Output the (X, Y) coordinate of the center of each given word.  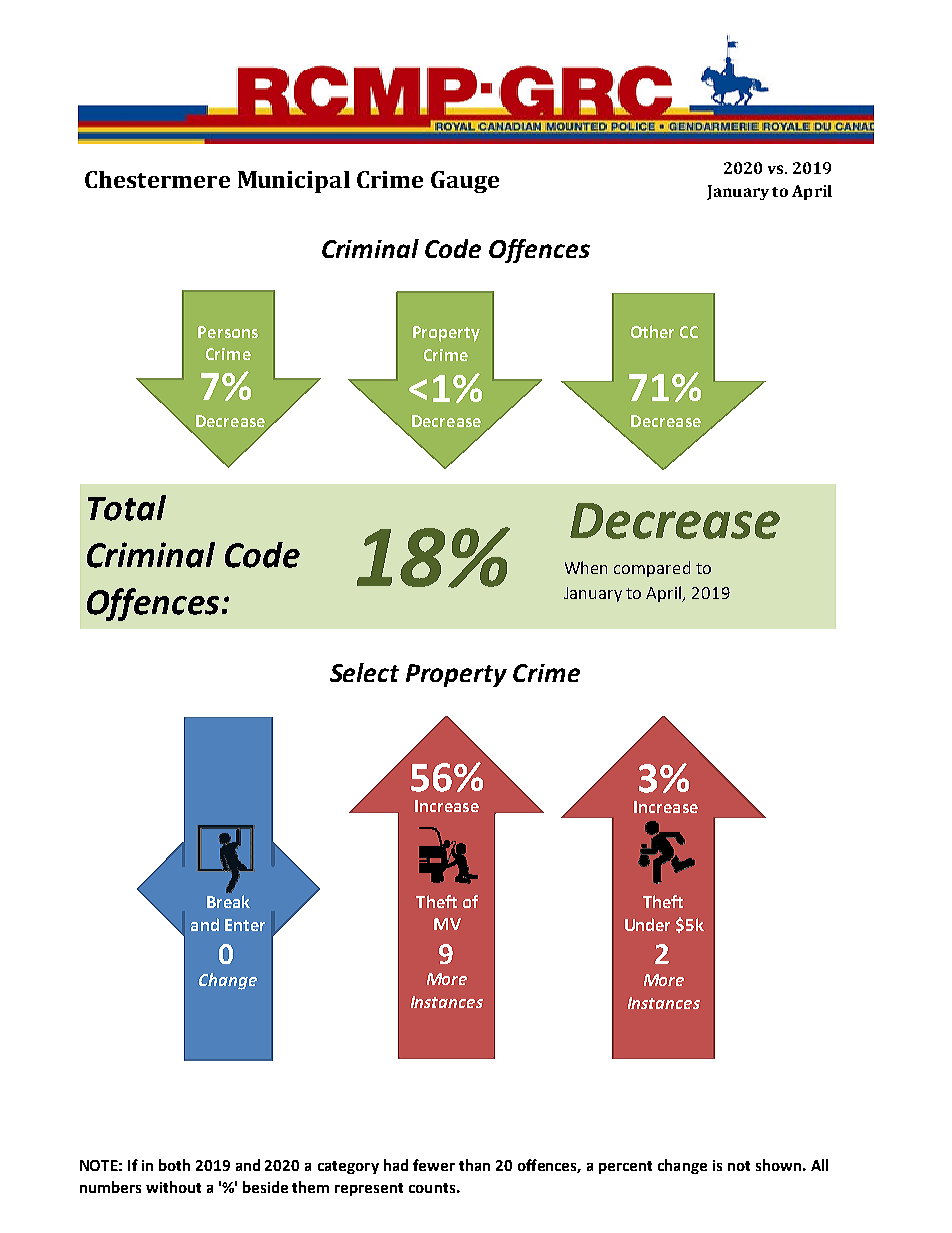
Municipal (294, 182)
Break (228, 901)
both (174, 1165)
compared (652, 569)
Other (652, 331)
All (819, 1165)
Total (127, 508)
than (474, 1165)
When (586, 567)
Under (647, 924)
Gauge (465, 182)
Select (364, 672)
